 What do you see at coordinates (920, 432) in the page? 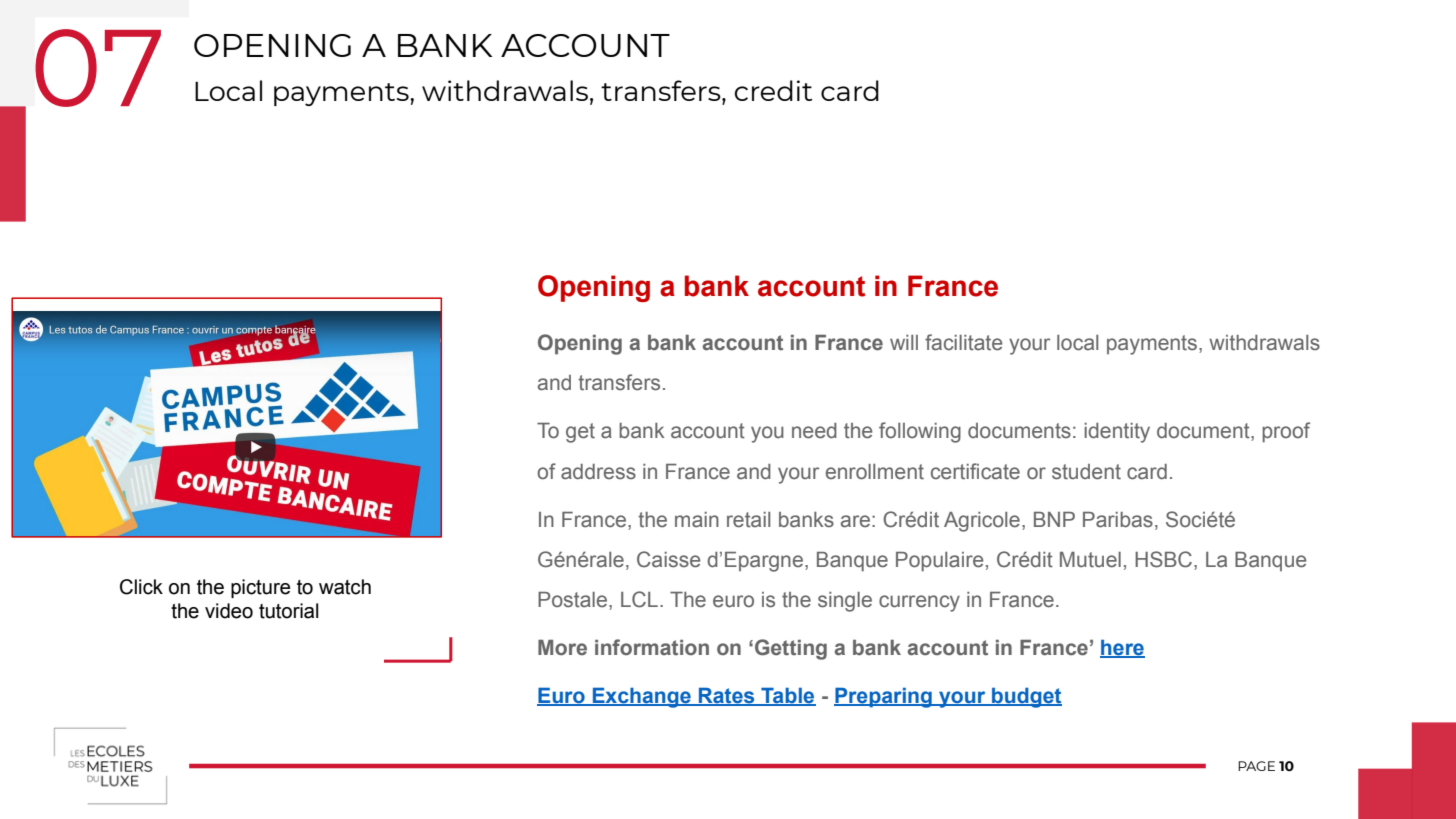
I see `following` at bounding box center [920, 432].
